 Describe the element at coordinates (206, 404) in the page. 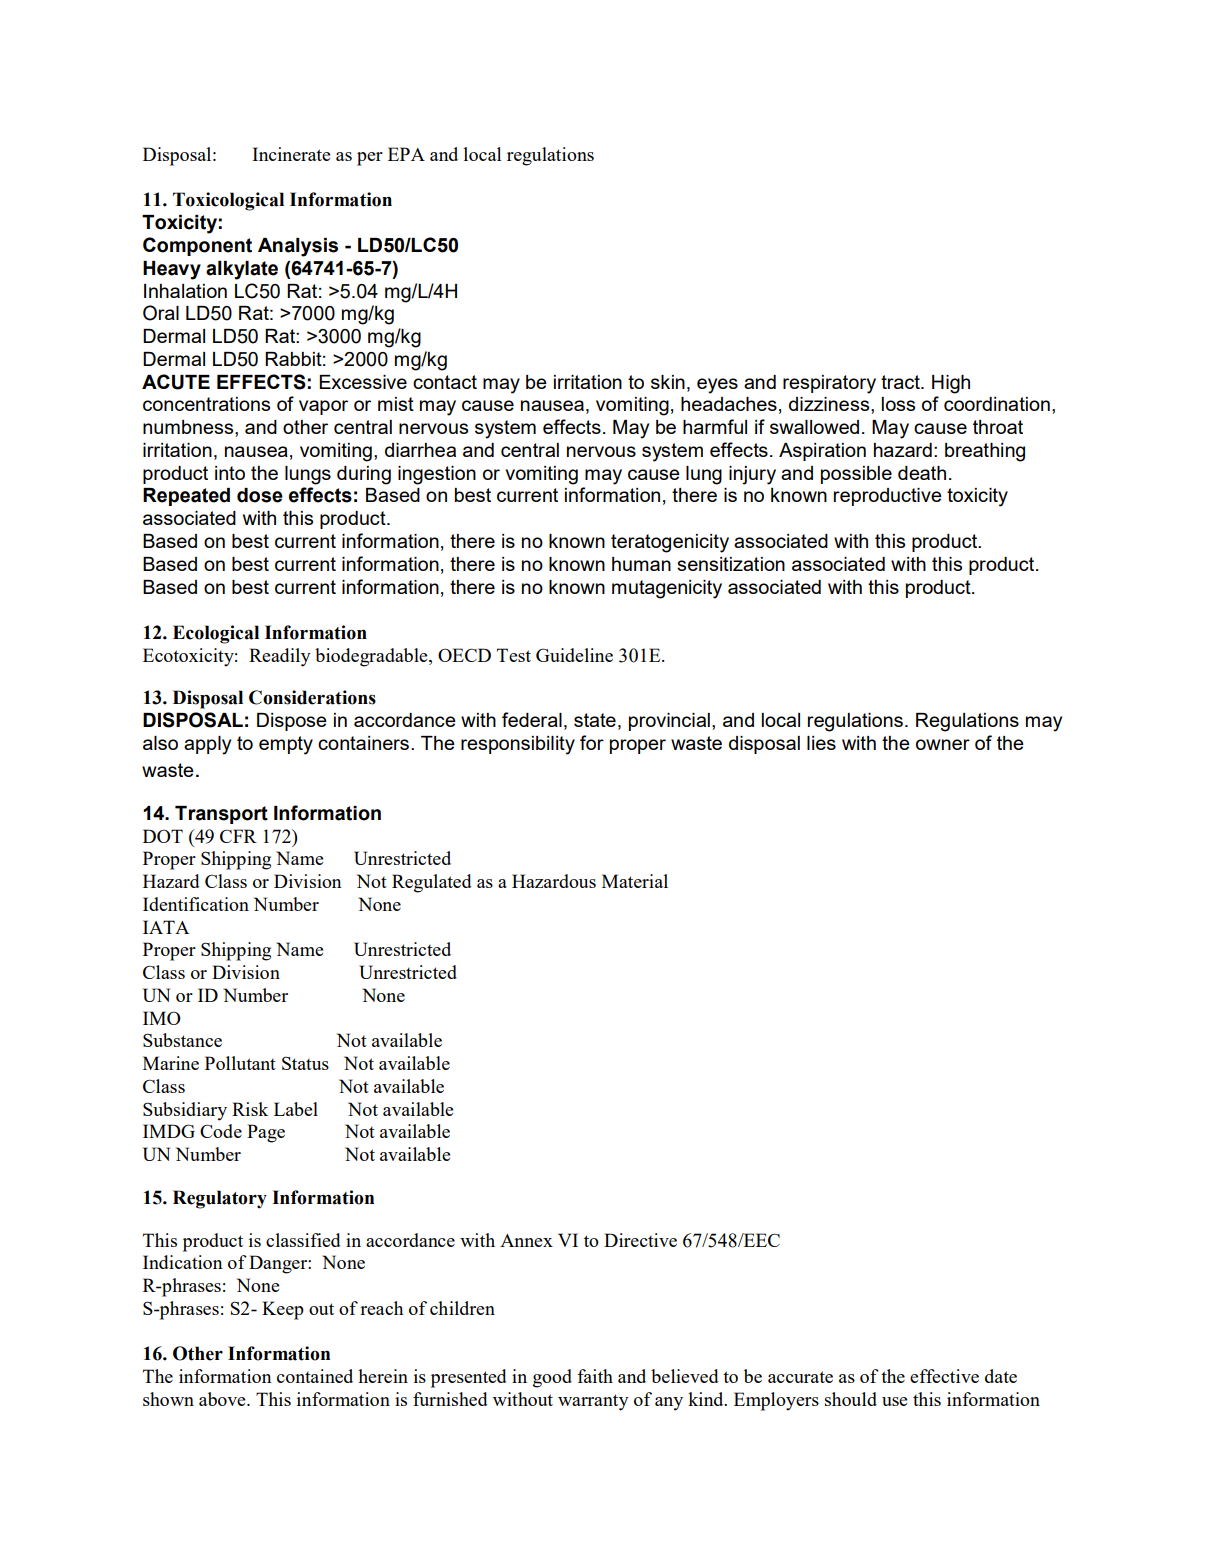

I see `concentrations` at that location.
